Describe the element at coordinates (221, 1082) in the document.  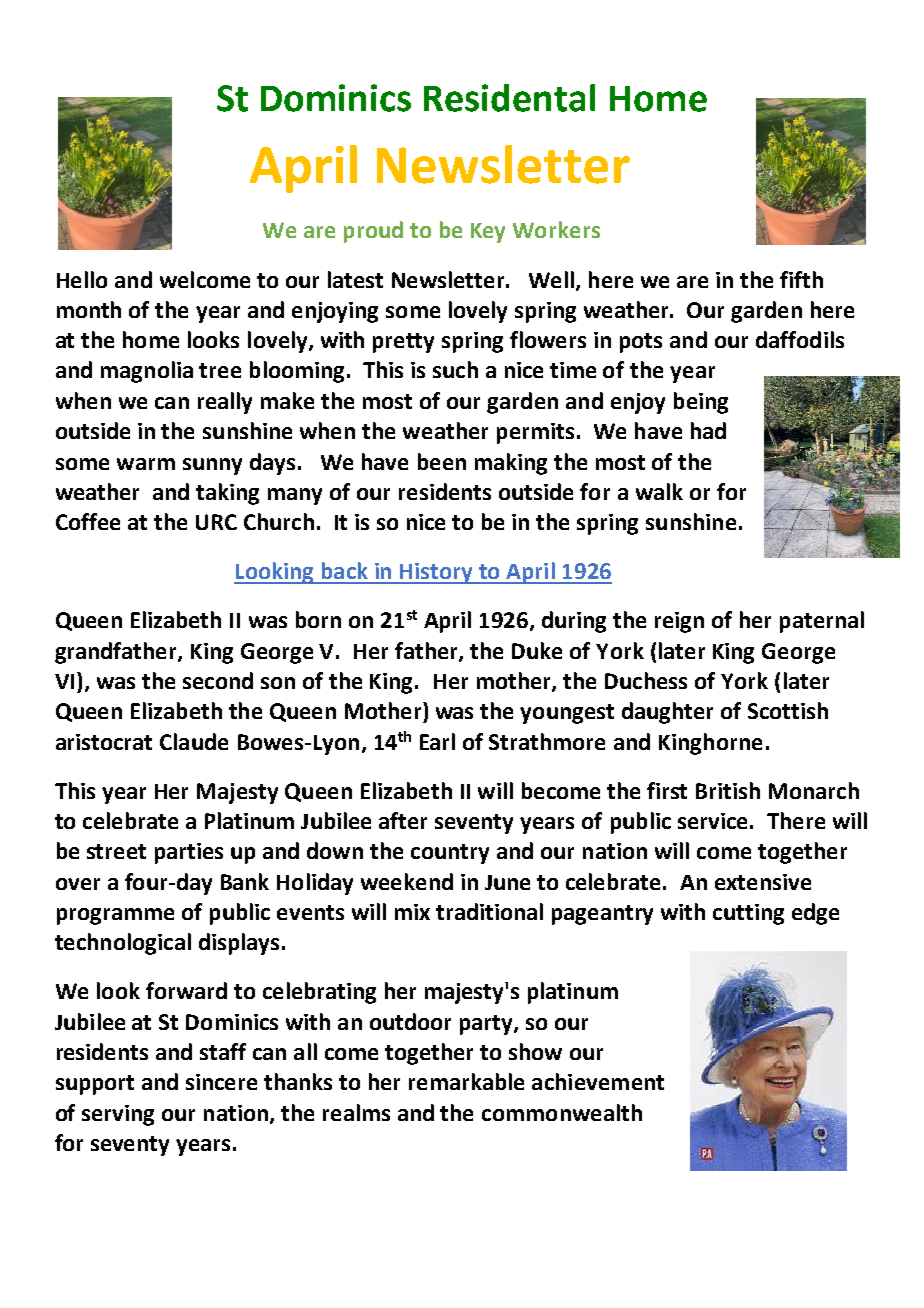
I see `sincere` at that location.
